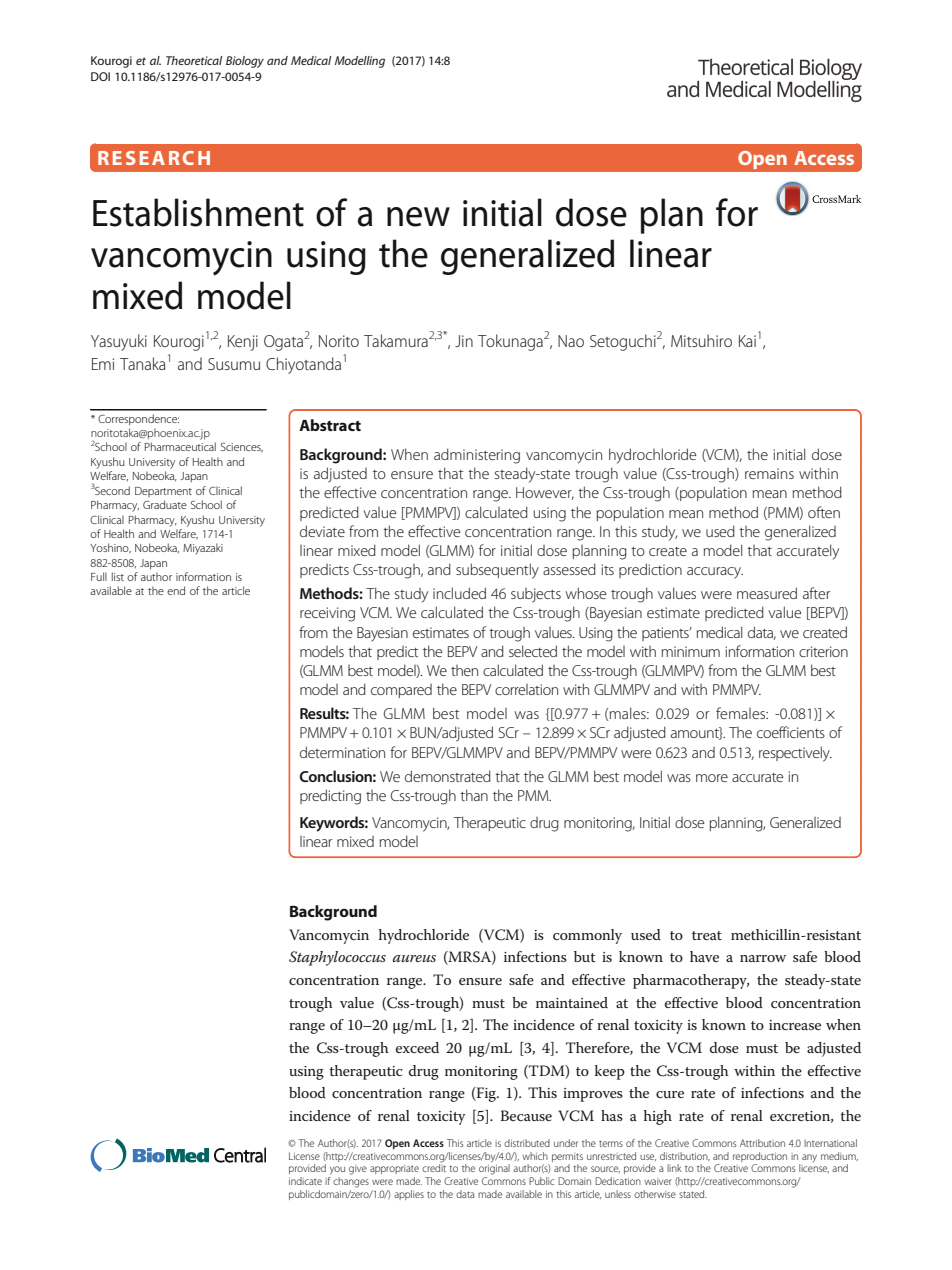  What do you see at coordinates (342, 752) in the screenshot?
I see `determination` at bounding box center [342, 752].
